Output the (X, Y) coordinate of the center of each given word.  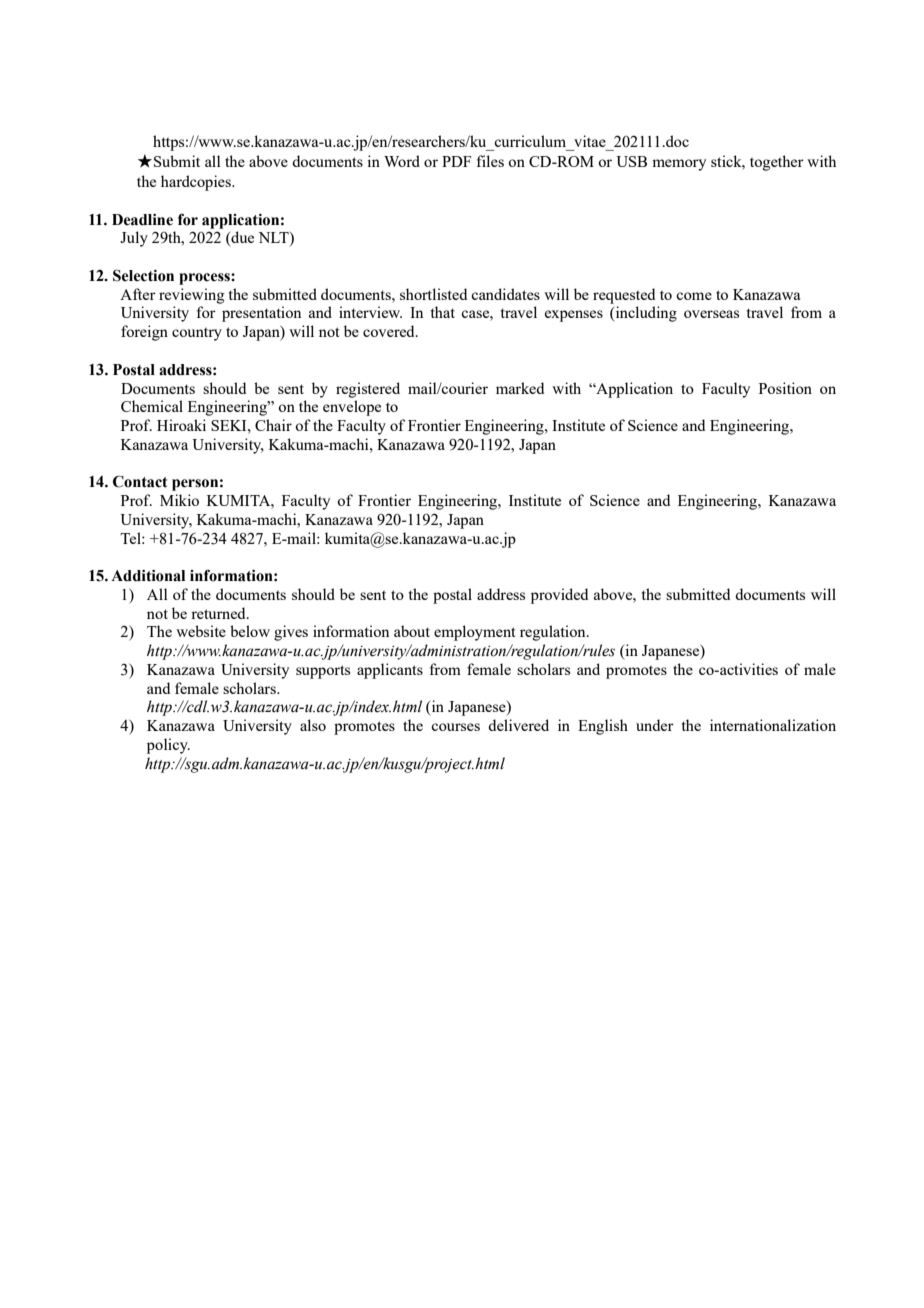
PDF (456, 161)
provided (559, 596)
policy (168, 746)
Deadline (142, 220)
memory (679, 165)
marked (520, 388)
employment (474, 633)
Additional (148, 576)
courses (455, 727)
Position (785, 388)
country (197, 334)
